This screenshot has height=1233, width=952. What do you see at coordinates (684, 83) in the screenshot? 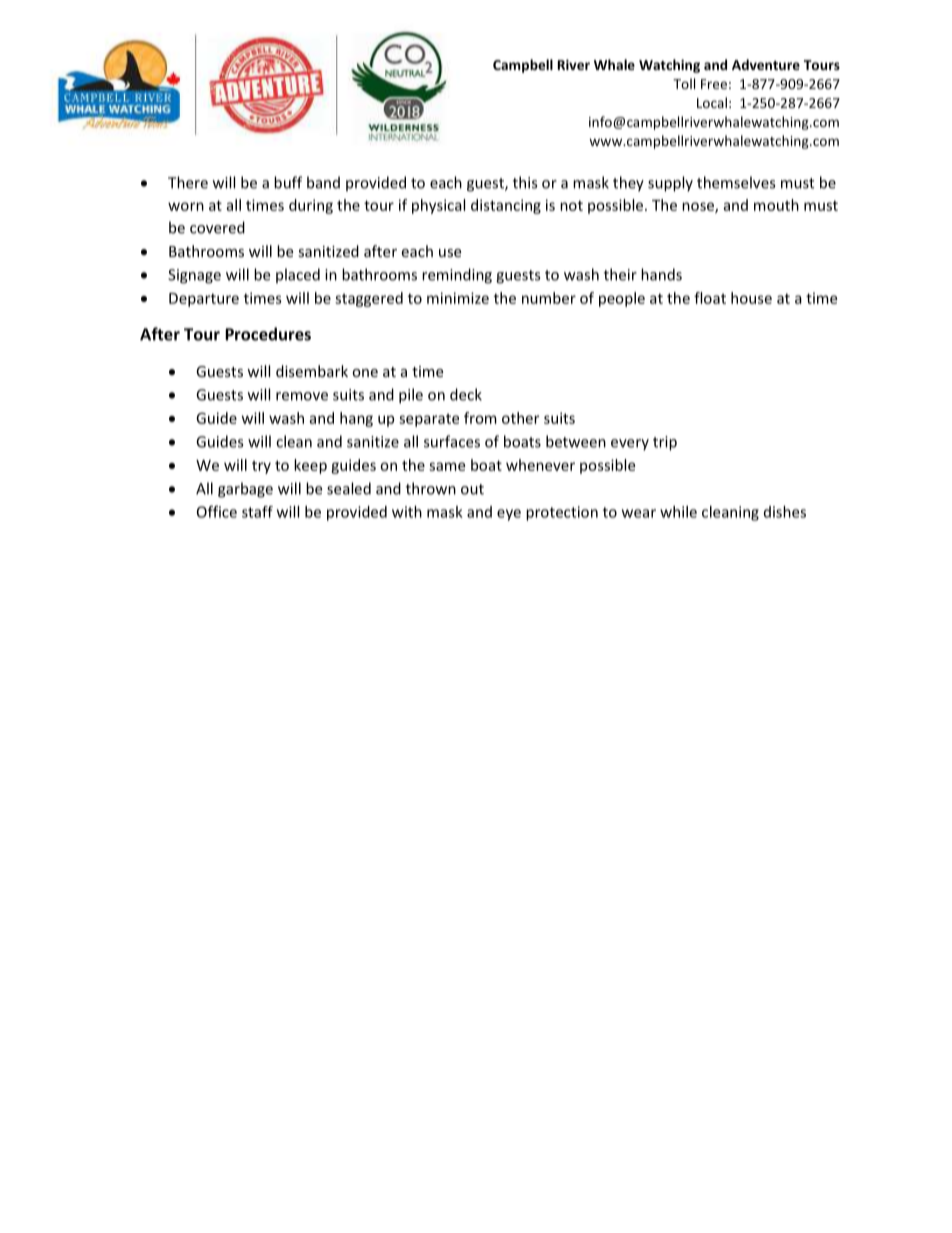
I see `Toll` at bounding box center [684, 83].
